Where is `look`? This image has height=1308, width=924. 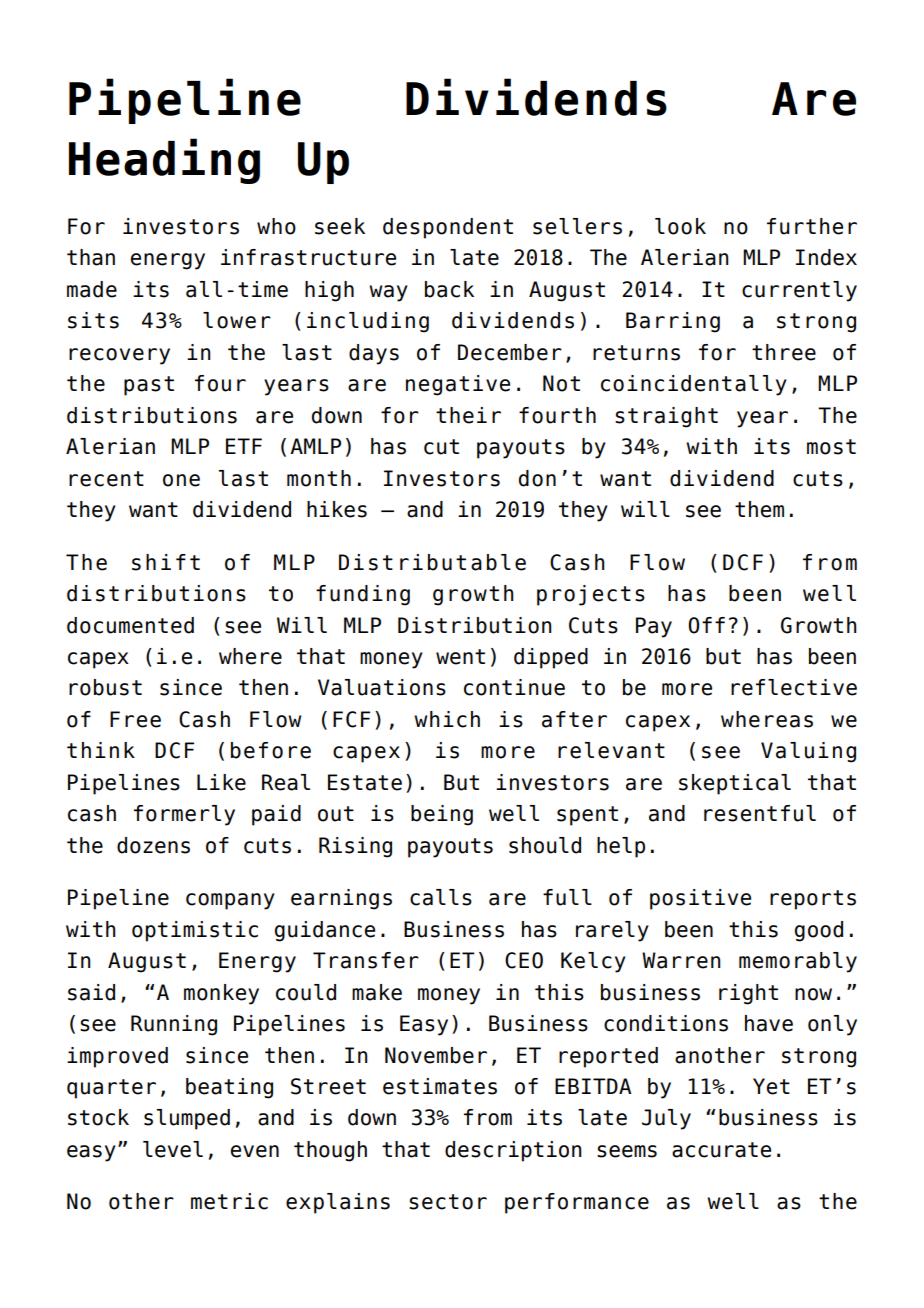 look is located at coordinates (680, 226).
